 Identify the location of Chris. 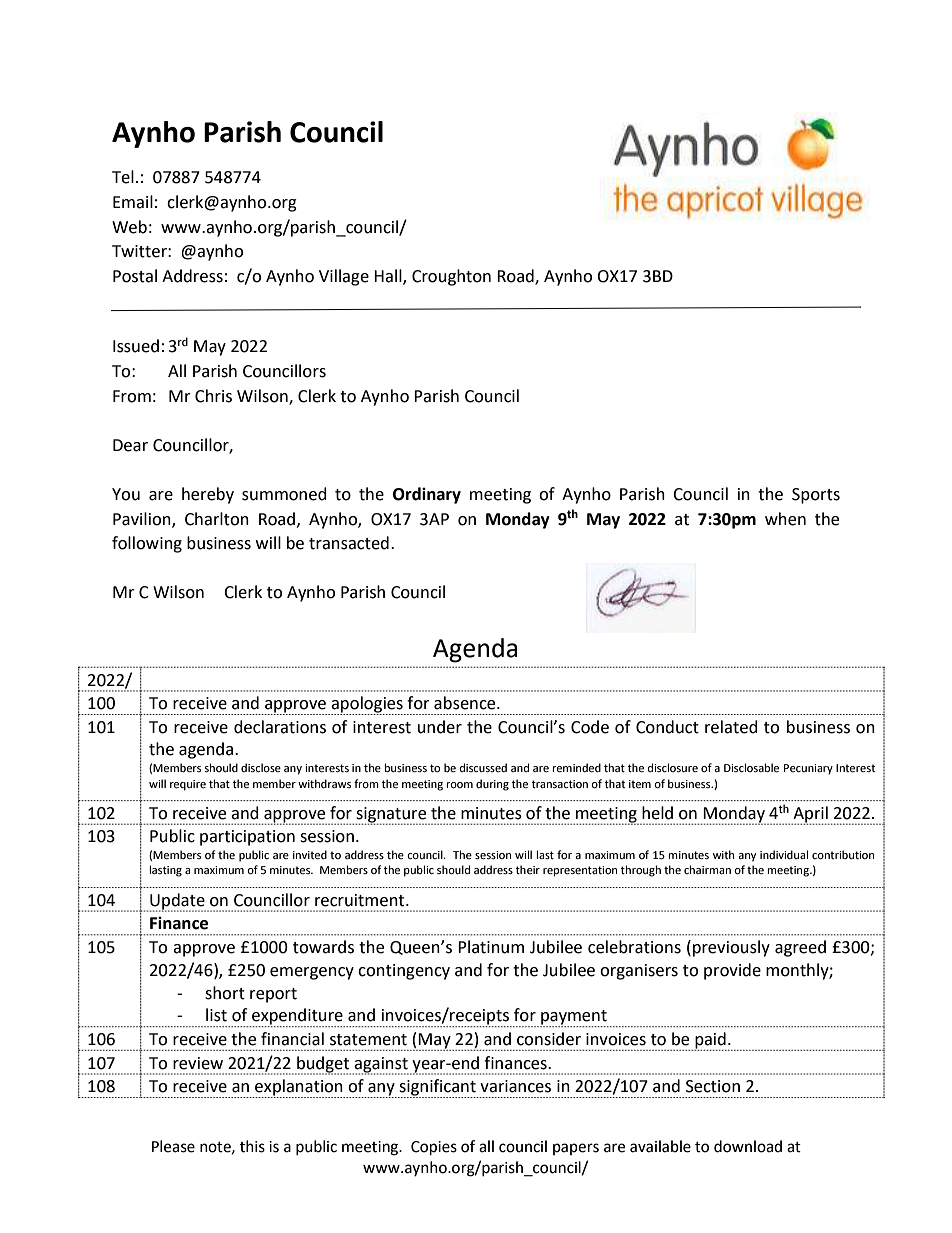
(213, 396).
